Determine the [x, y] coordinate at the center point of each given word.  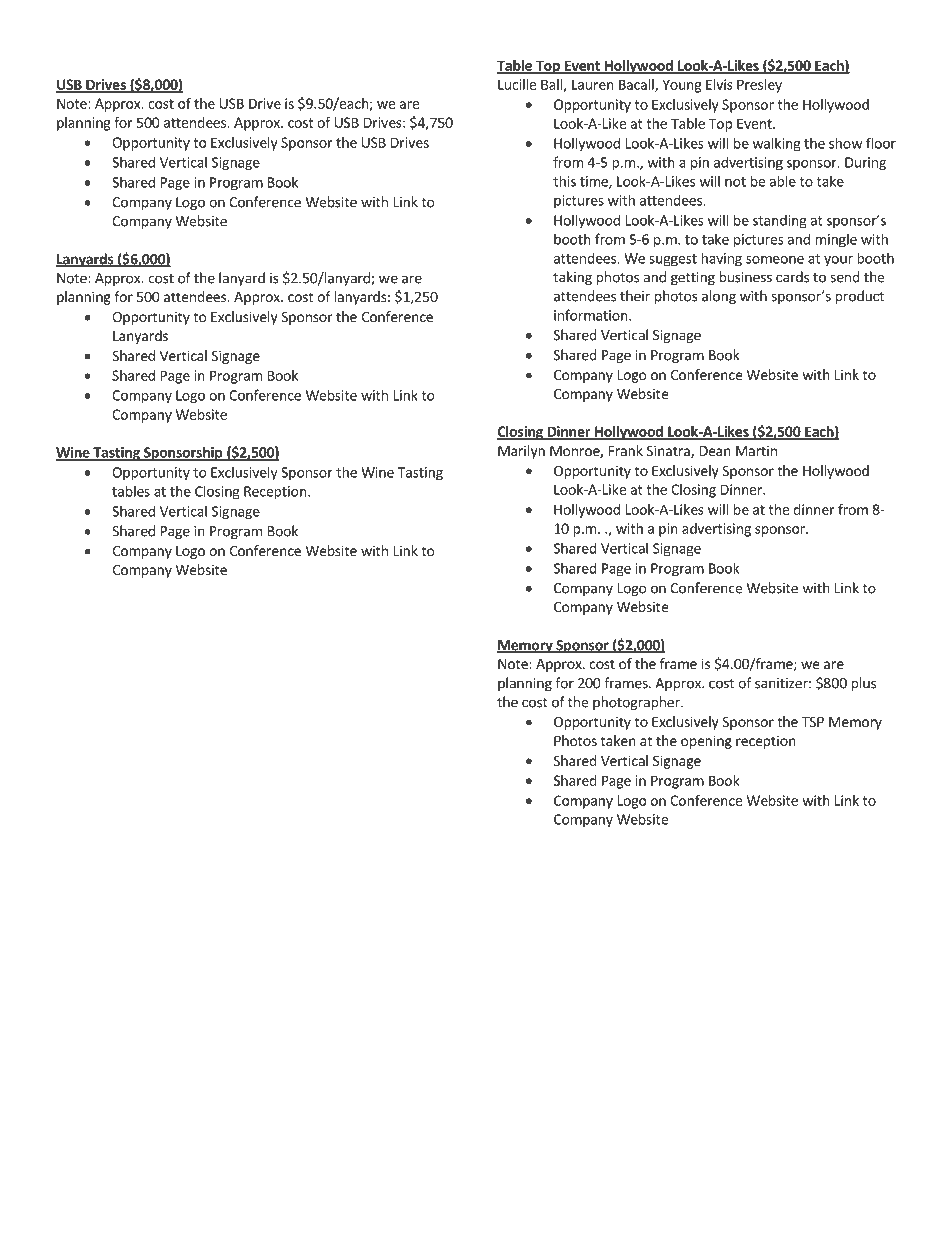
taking [572, 278]
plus [863, 684]
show [845, 143]
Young [681, 86]
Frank [626, 450]
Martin [756, 450]
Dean [715, 451]
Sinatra [669, 452]
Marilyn [521, 452]
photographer [637, 703]
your [838, 261]
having [721, 259]
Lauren [593, 84]
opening [706, 742]
